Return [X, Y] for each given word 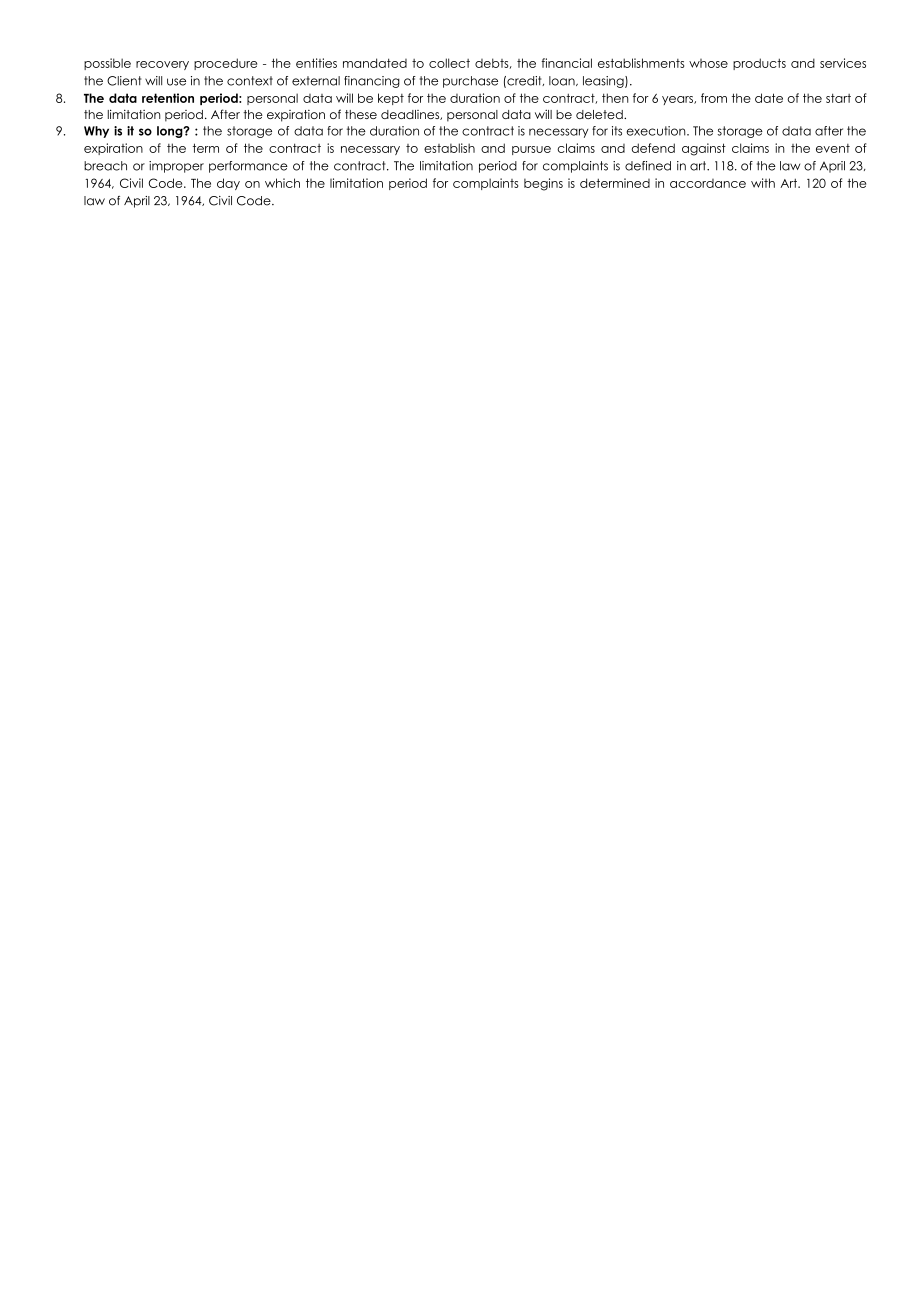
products [759, 64]
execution [657, 131]
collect [449, 63]
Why [96, 132]
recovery [162, 65]
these [361, 114]
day [228, 184]
